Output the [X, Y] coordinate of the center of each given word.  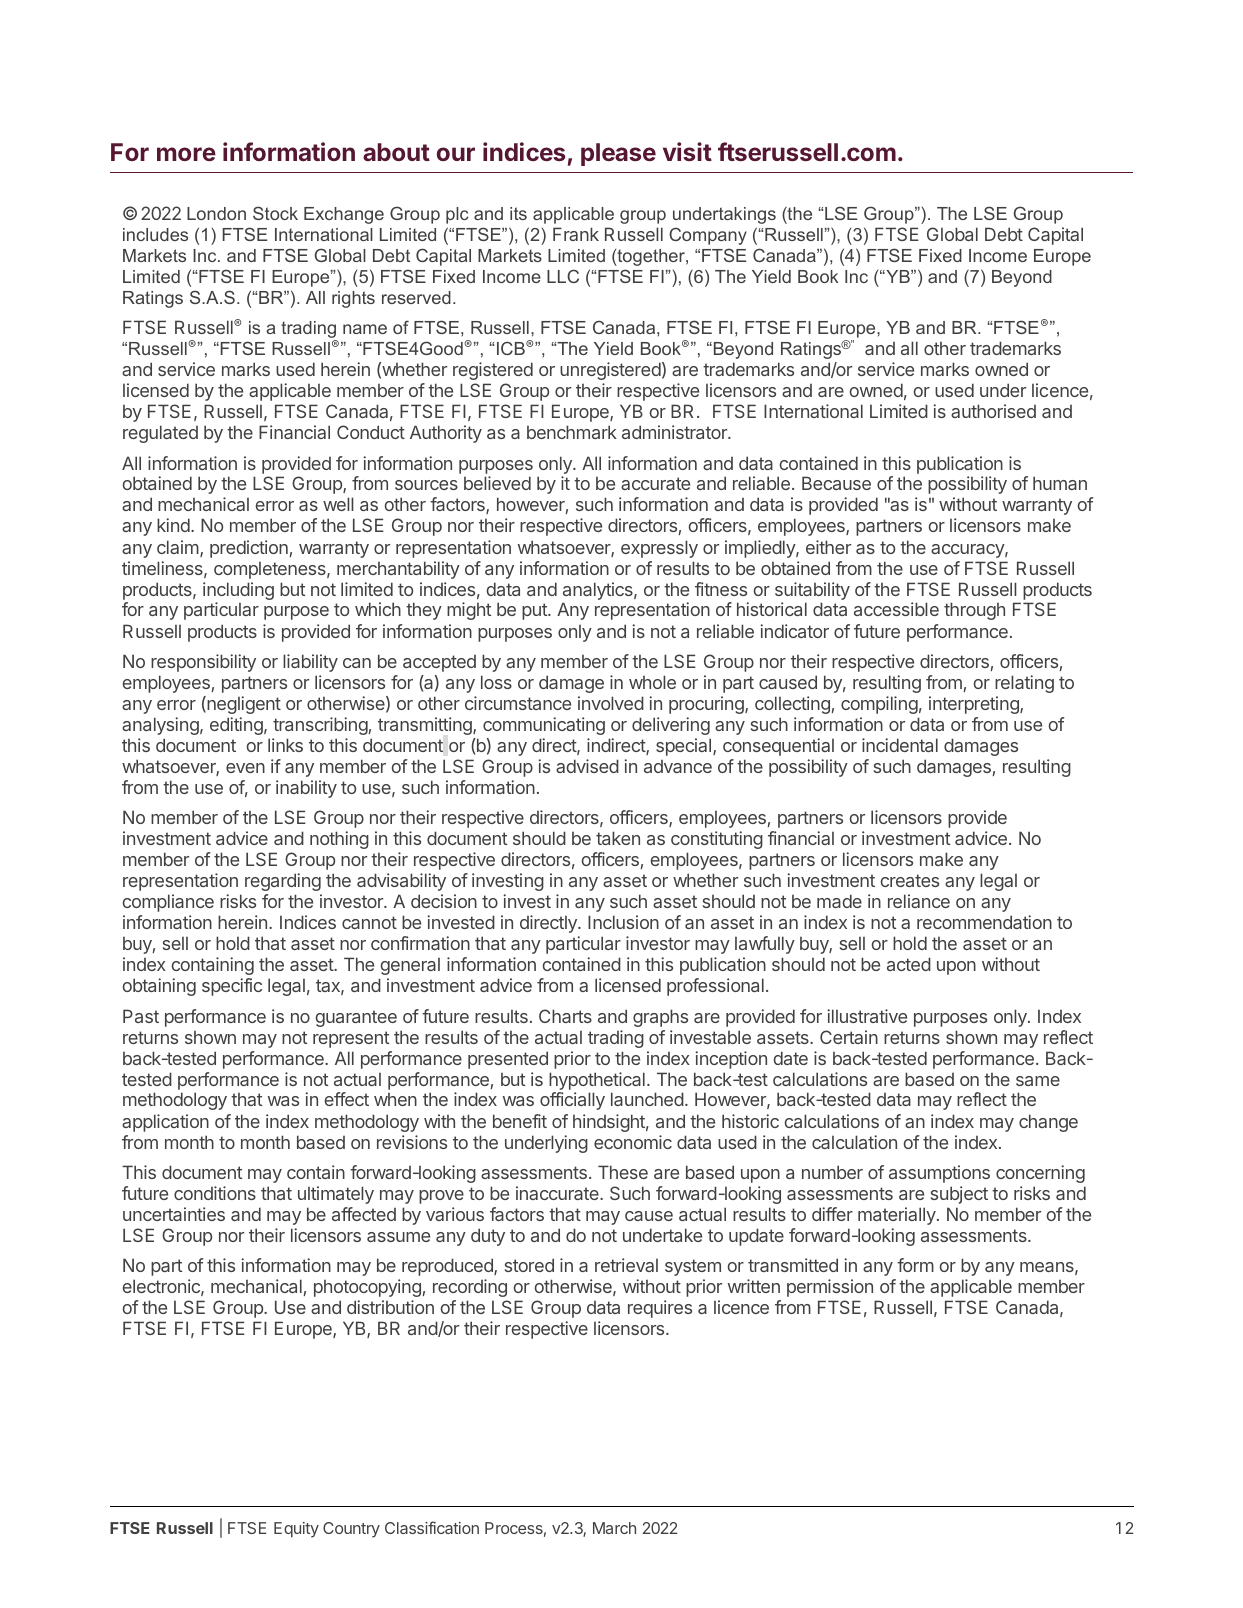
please [618, 154]
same [1038, 1081]
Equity [296, 1530]
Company [708, 236]
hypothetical [597, 1081]
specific [232, 987]
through [974, 611]
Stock [275, 213]
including [238, 592]
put [535, 611]
